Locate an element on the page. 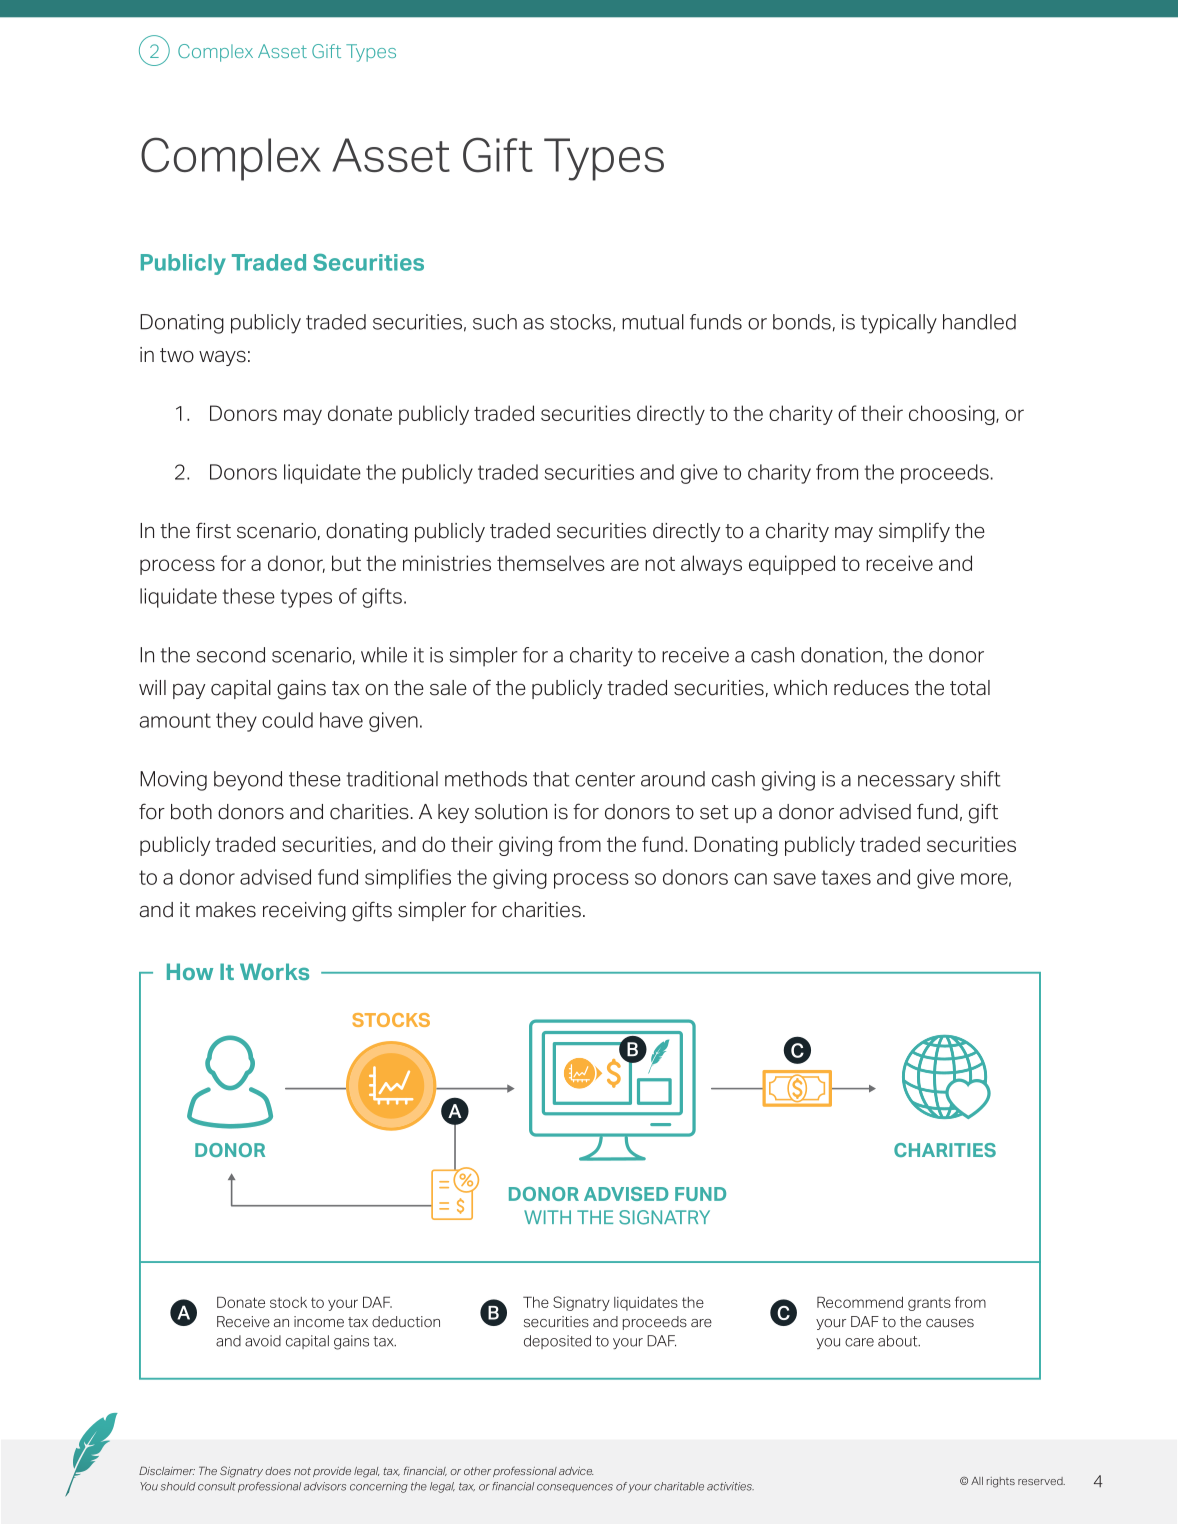 The image size is (1178, 1524). they is located at coordinates (236, 722).
